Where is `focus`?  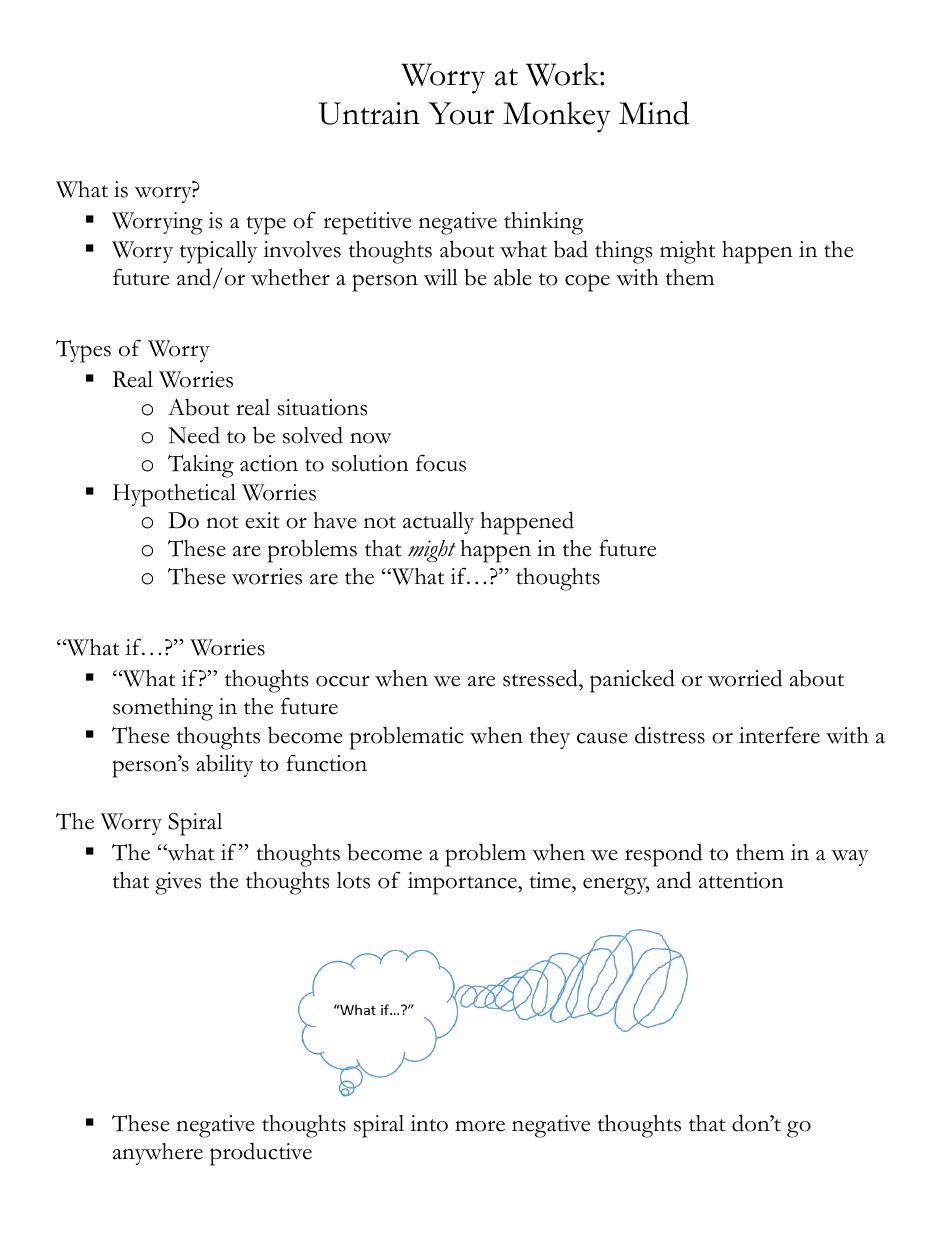 focus is located at coordinates (441, 463).
